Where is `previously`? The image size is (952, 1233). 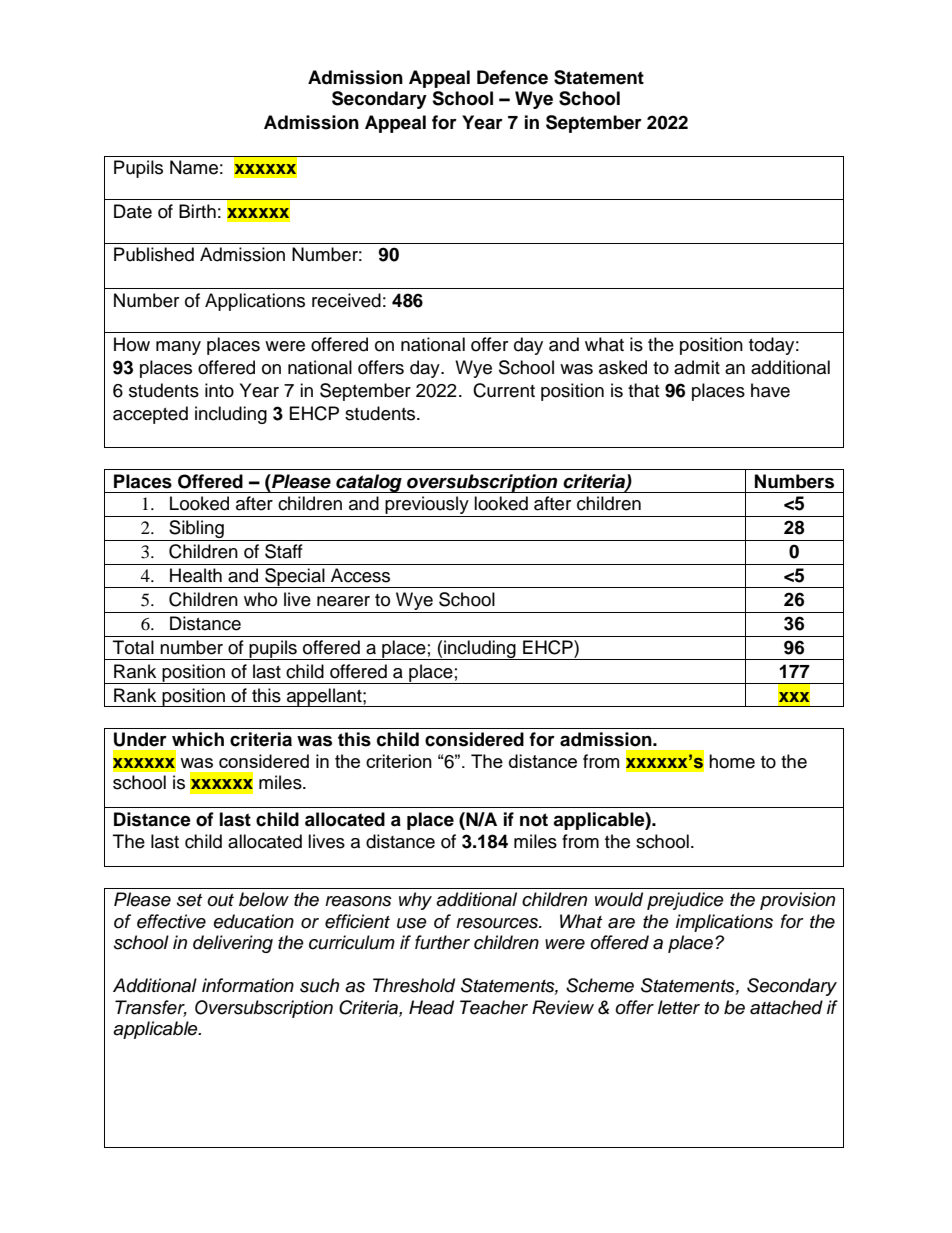
previously is located at coordinates (427, 506).
